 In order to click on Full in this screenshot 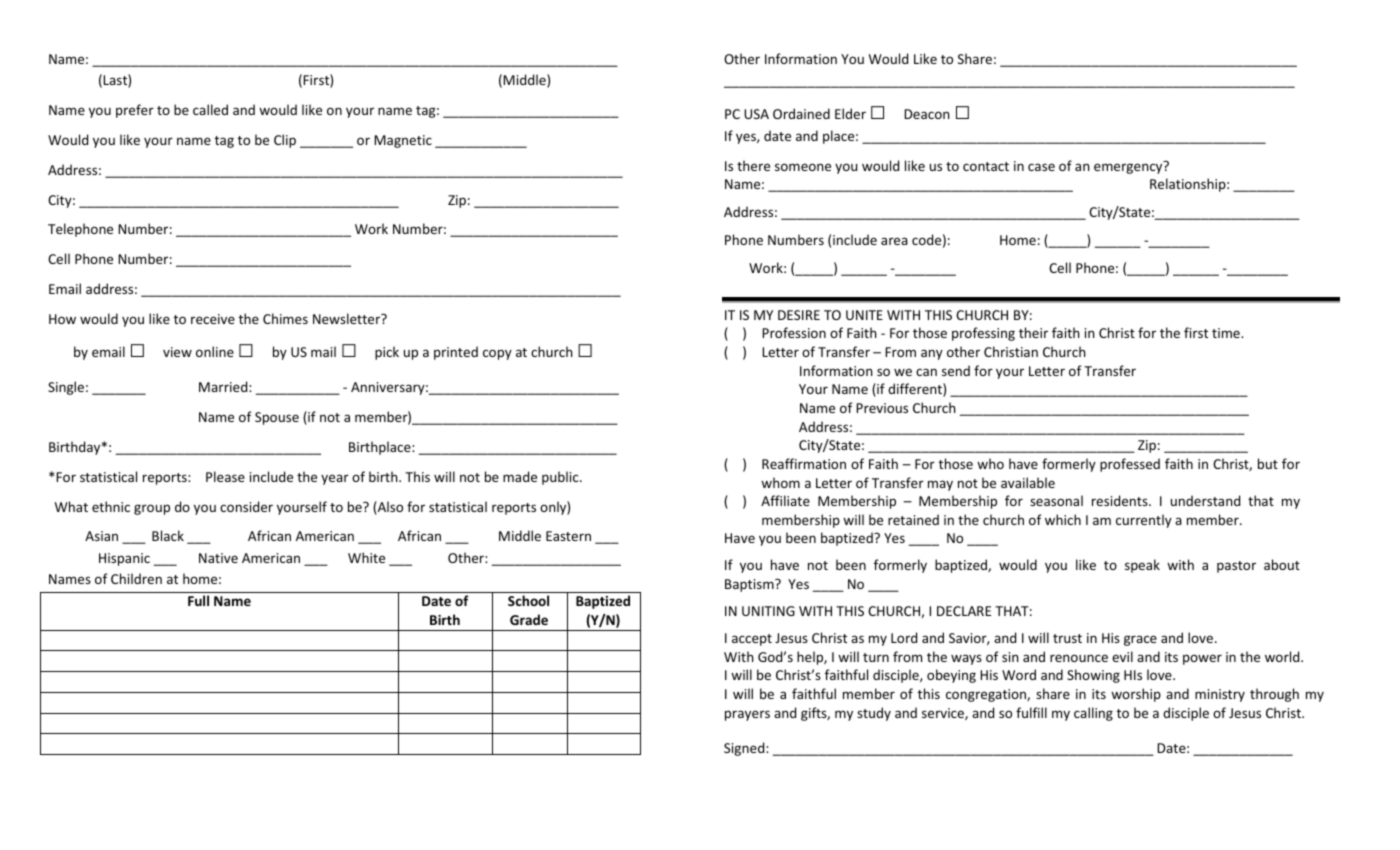, I will do `click(198, 600)`.
